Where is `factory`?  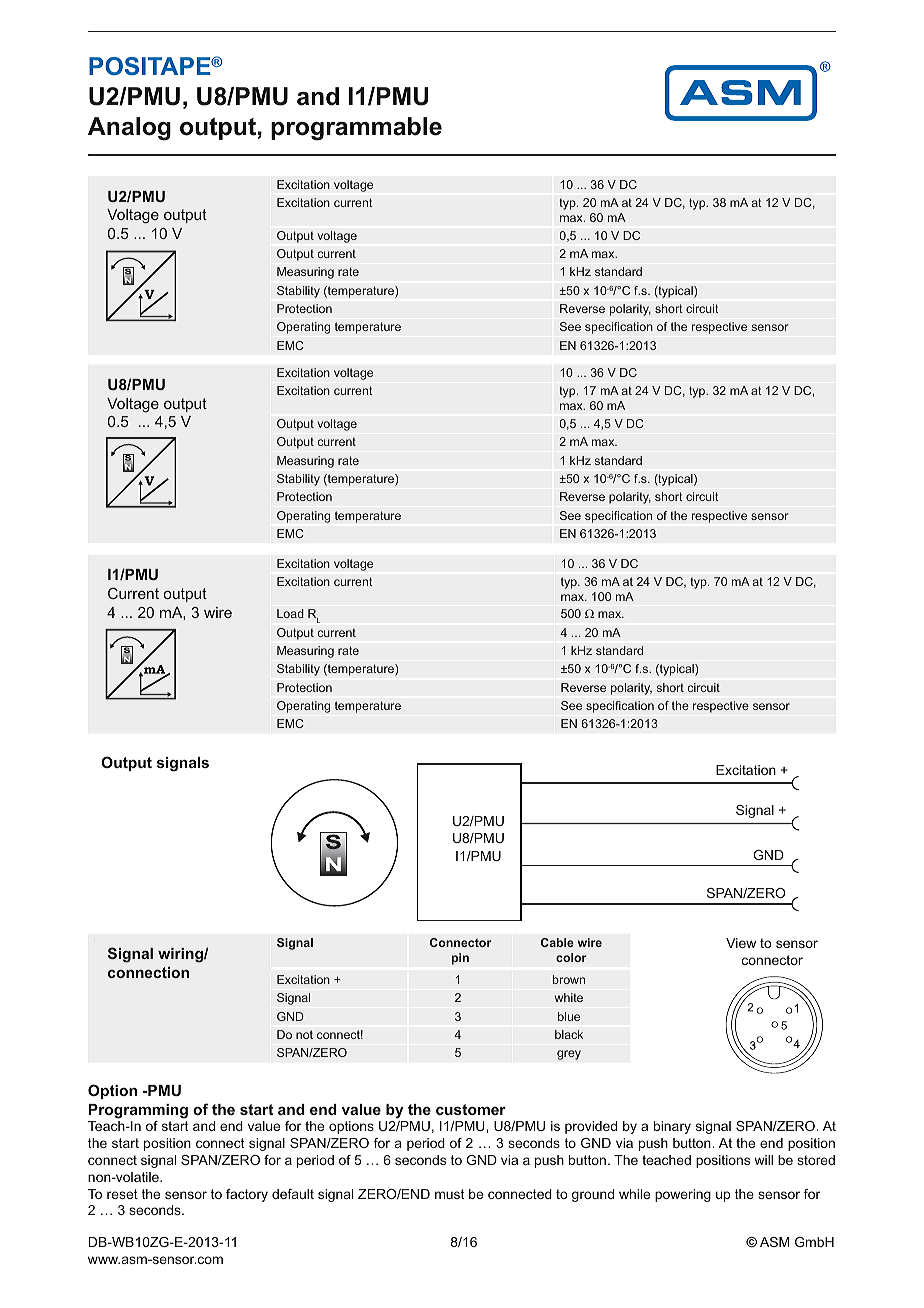 factory is located at coordinates (247, 1195).
